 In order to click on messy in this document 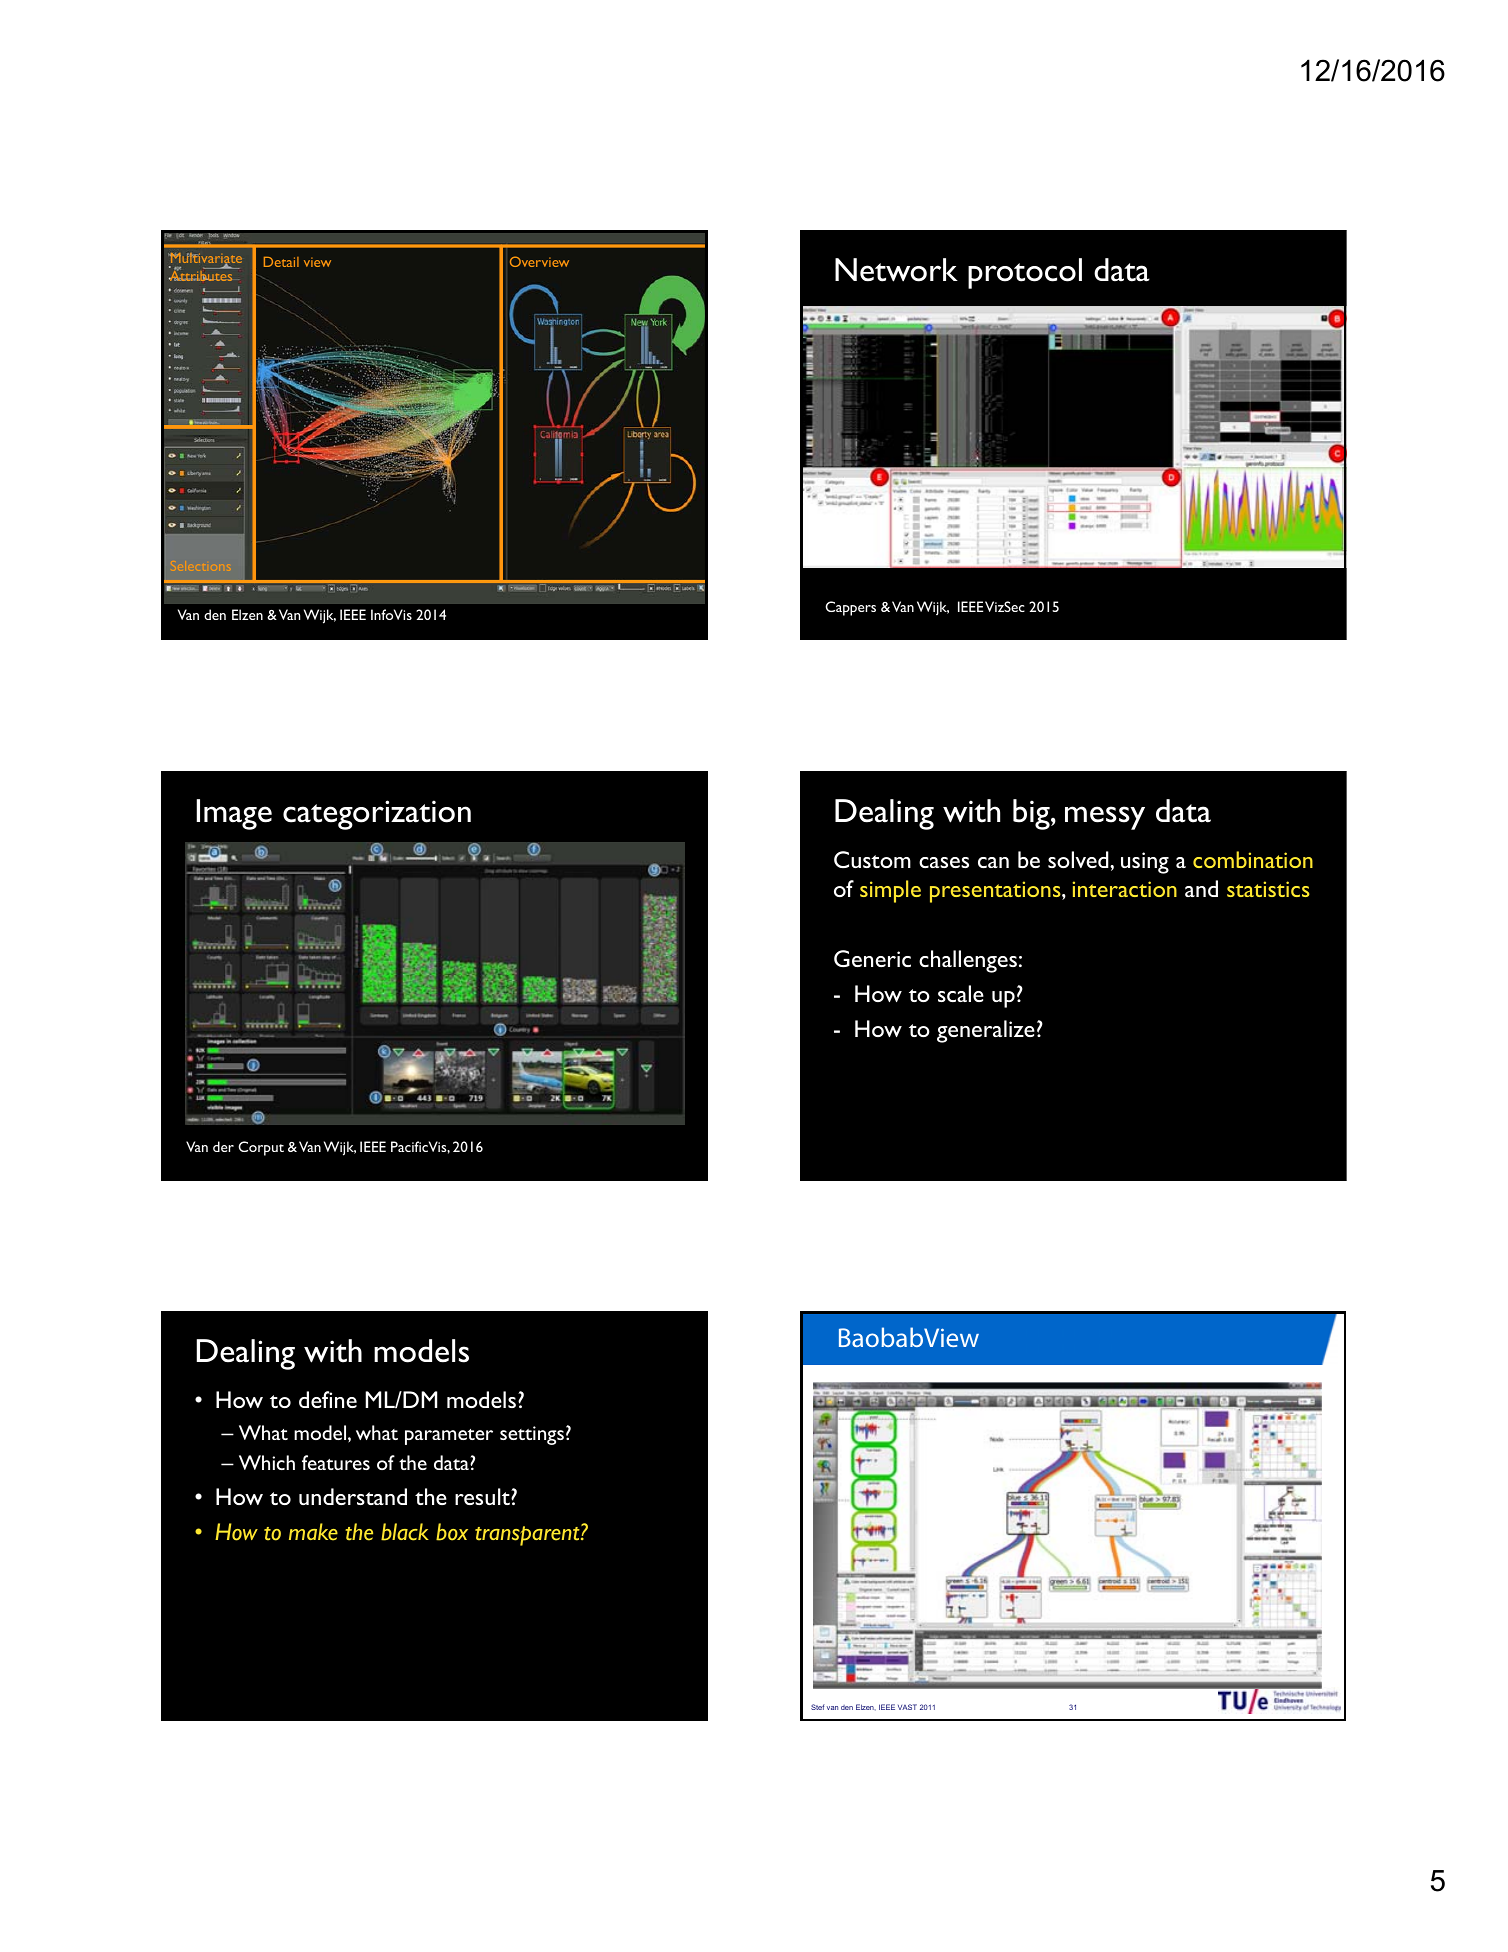, I will do `click(1105, 818)`.
